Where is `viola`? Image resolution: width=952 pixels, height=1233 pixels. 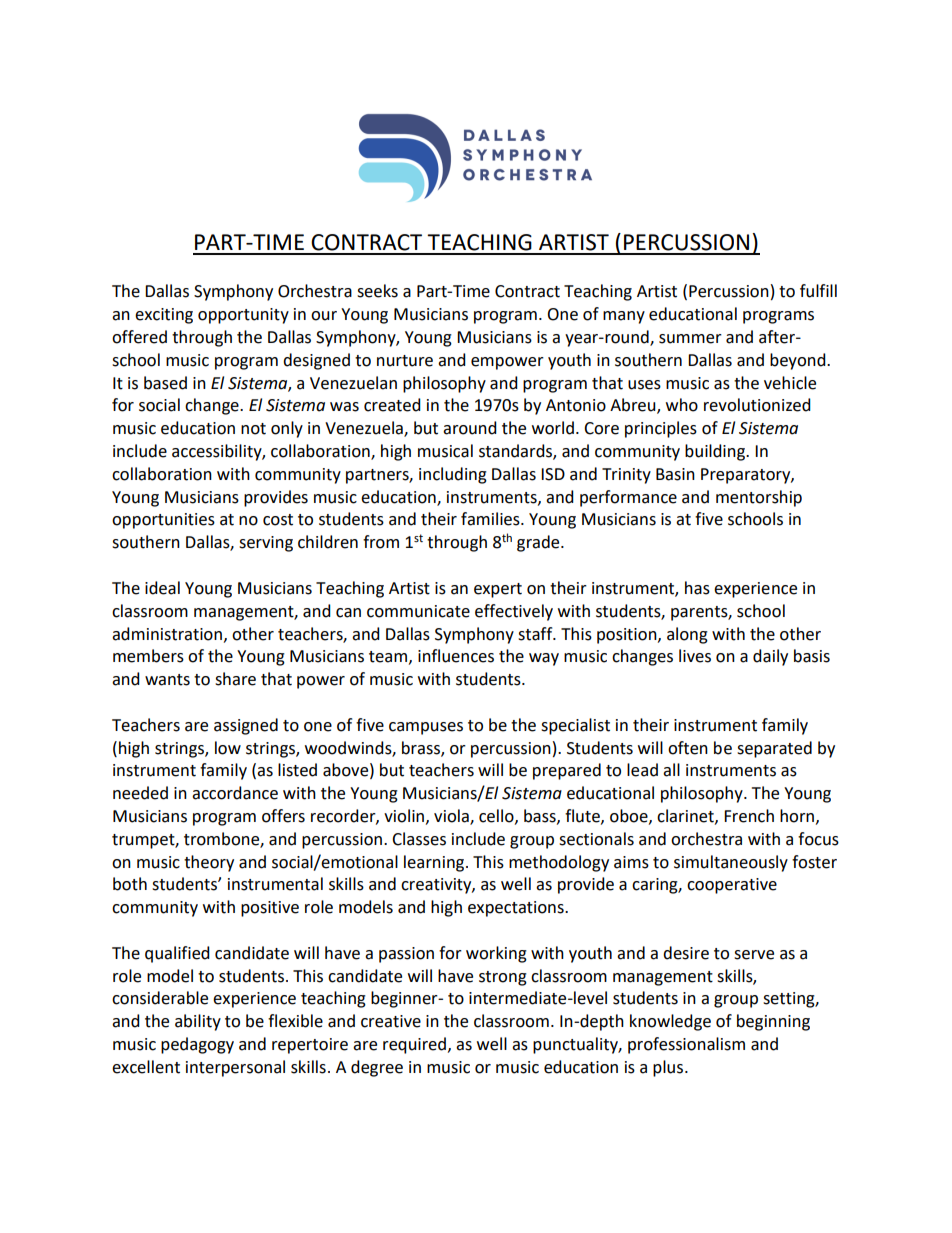
viola is located at coordinates (452, 817).
